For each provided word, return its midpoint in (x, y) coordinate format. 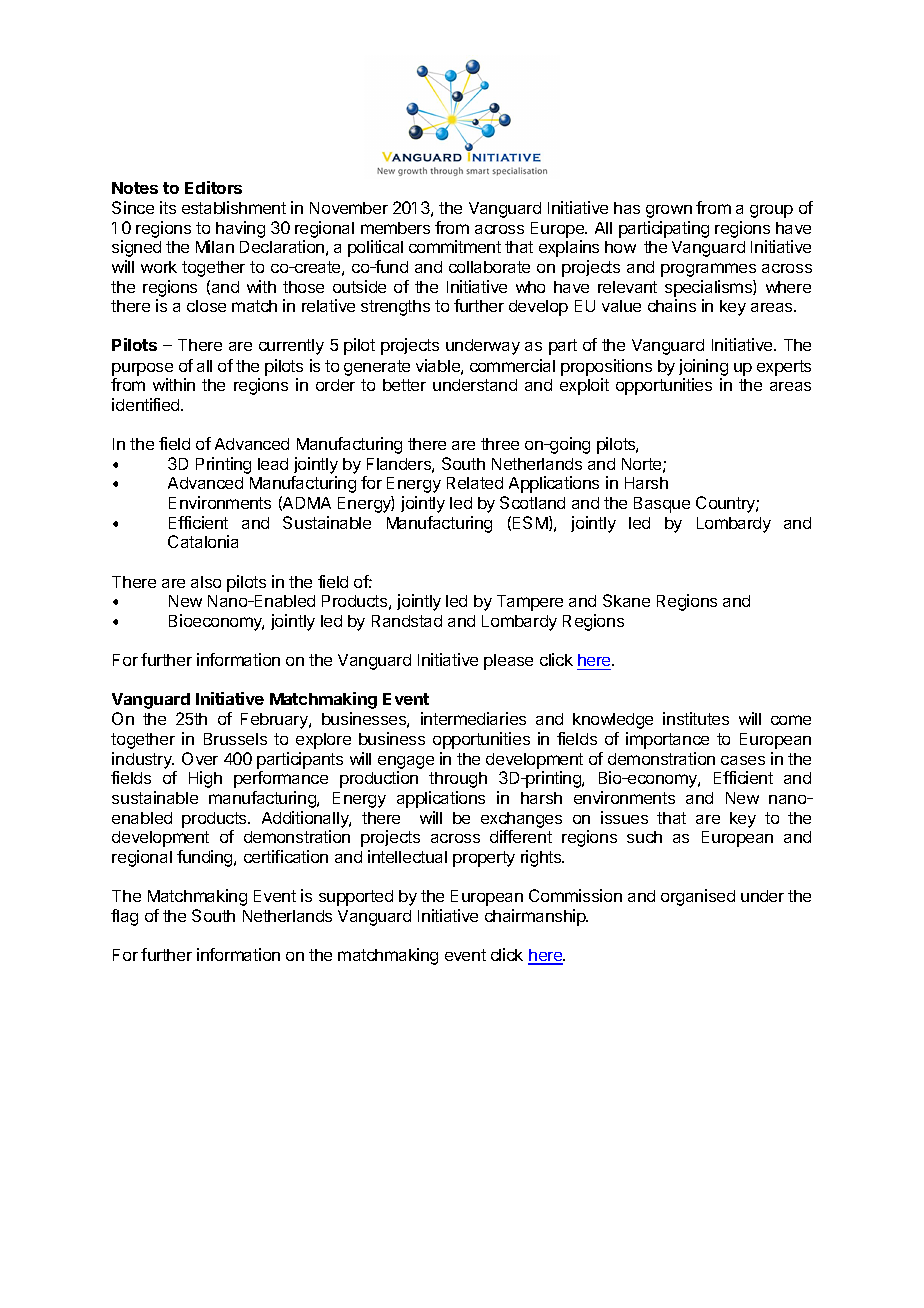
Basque (662, 505)
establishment (234, 207)
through (458, 780)
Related (475, 483)
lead (273, 464)
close (206, 306)
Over (200, 758)
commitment (455, 246)
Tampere (530, 603)
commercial (512, 365)
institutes (696, 718)
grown (669, 211)
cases (743, 760)
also (206, 582)
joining (703, 367)
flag (124, 917)
